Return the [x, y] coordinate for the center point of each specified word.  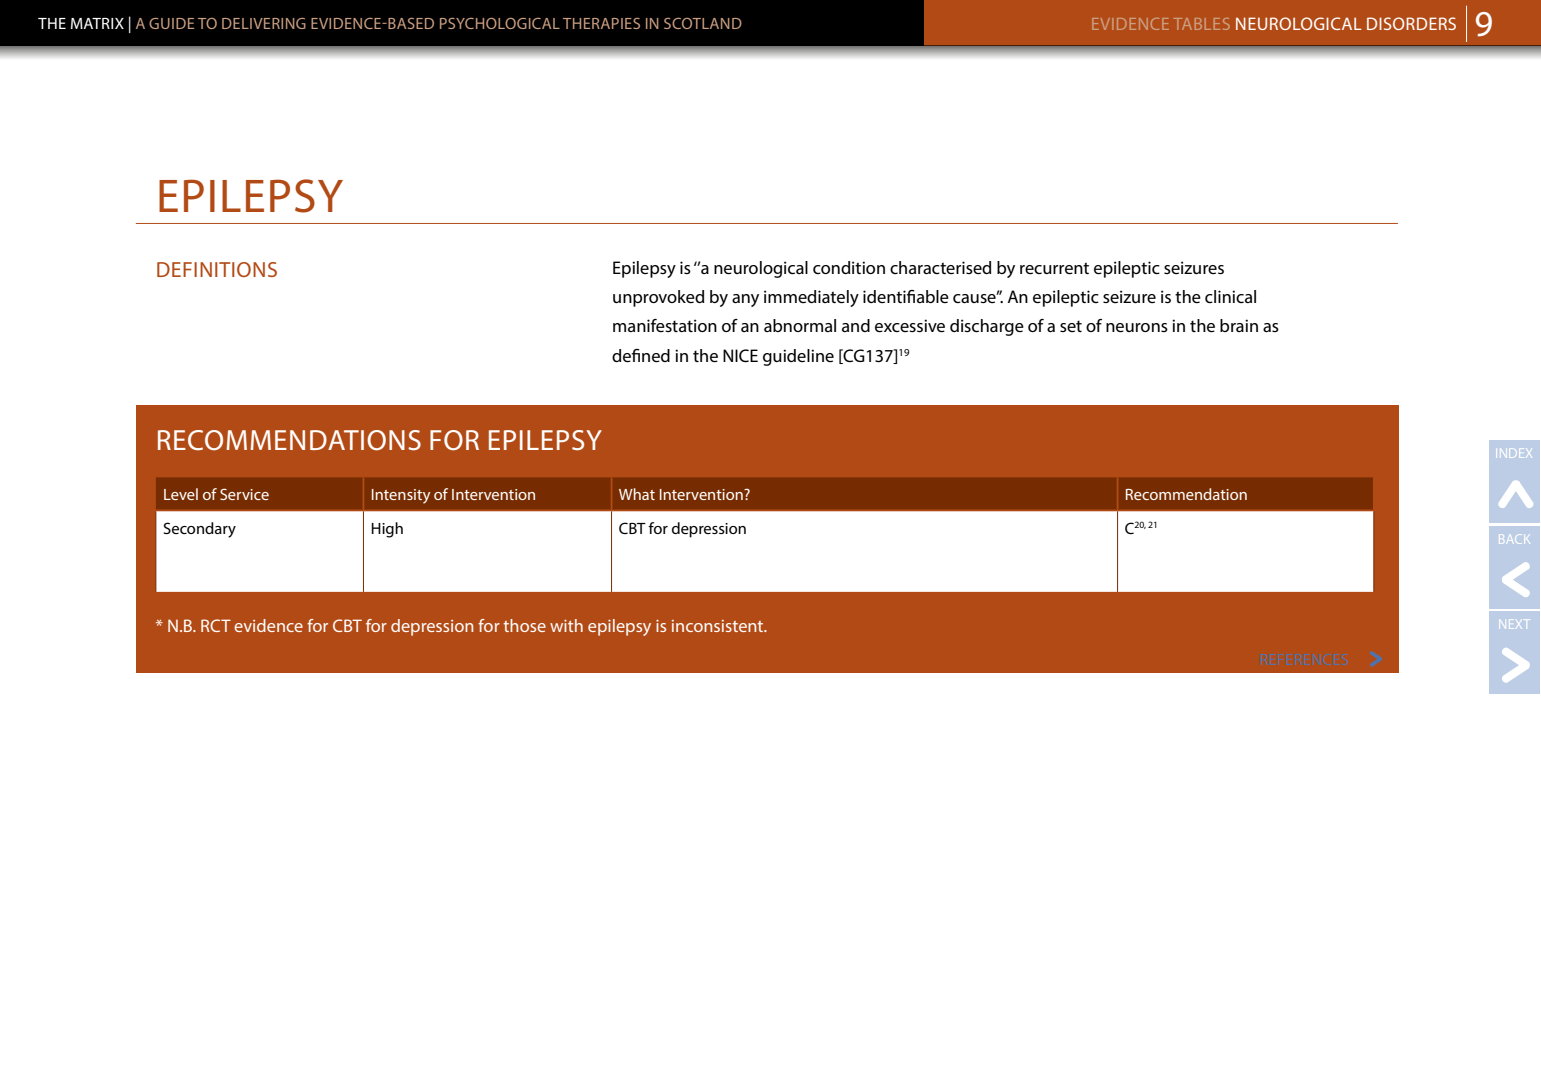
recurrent [1054, 268]
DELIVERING [264, 23]
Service [244, 494]
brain [1239, 325]
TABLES [1201, 24]
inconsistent [719, 626]
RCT [216, 625]
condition [849, 267]
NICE [740, 355]
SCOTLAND [703, 23]
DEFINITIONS [217, 269]
